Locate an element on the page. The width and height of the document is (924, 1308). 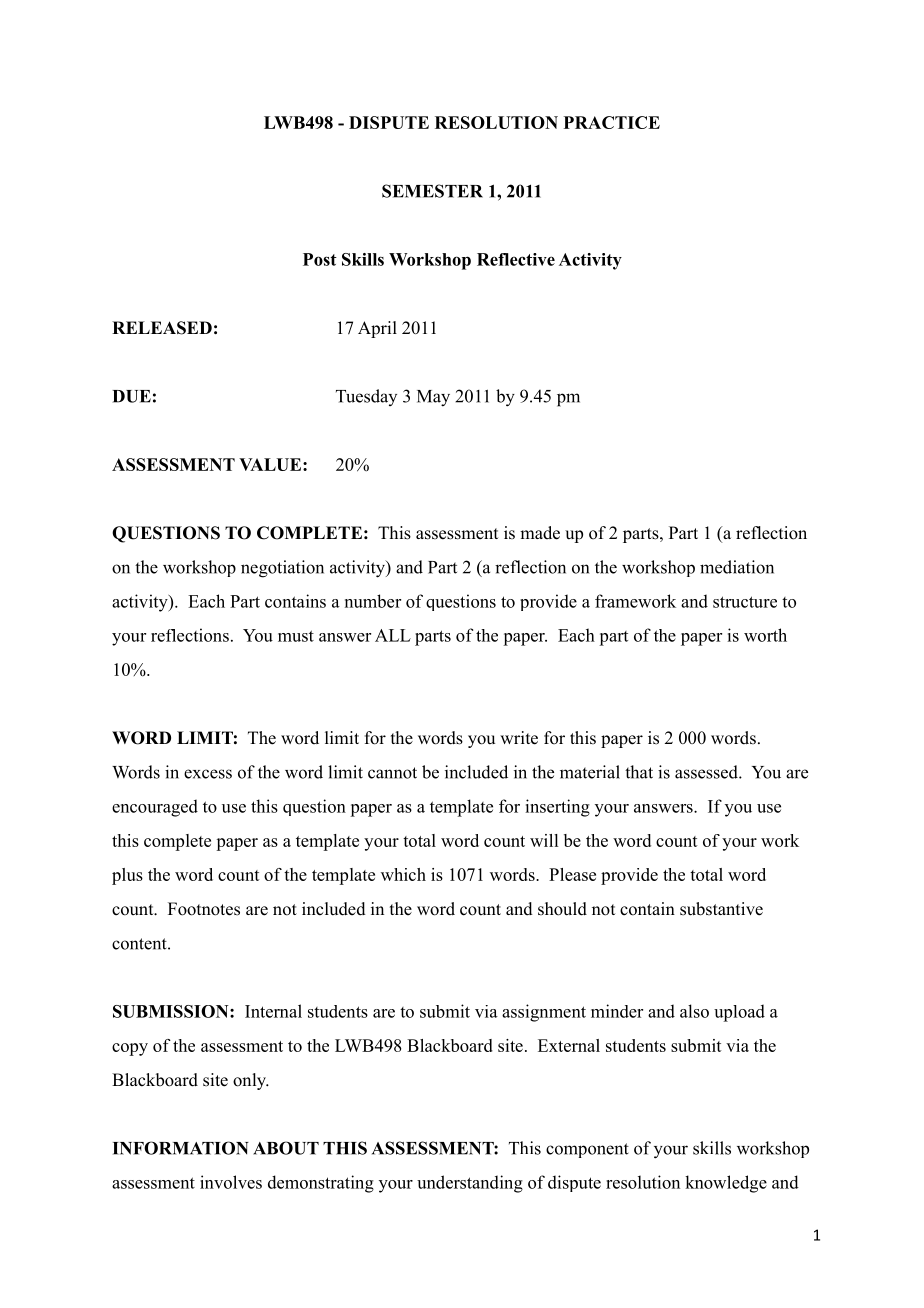
Post is located at coordinates (320, 259).
